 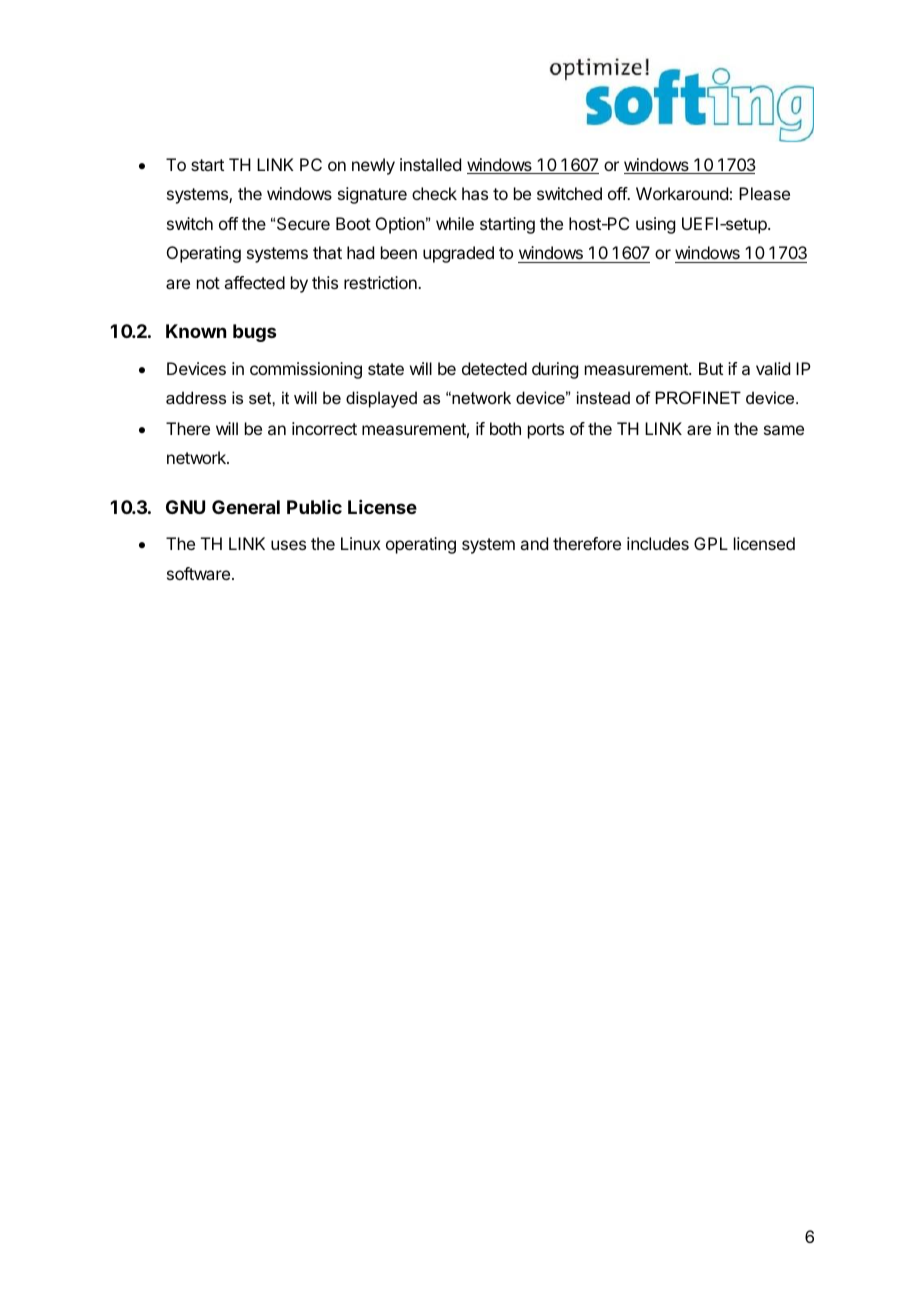 I want to click on using, so click(x=655, y=225).
